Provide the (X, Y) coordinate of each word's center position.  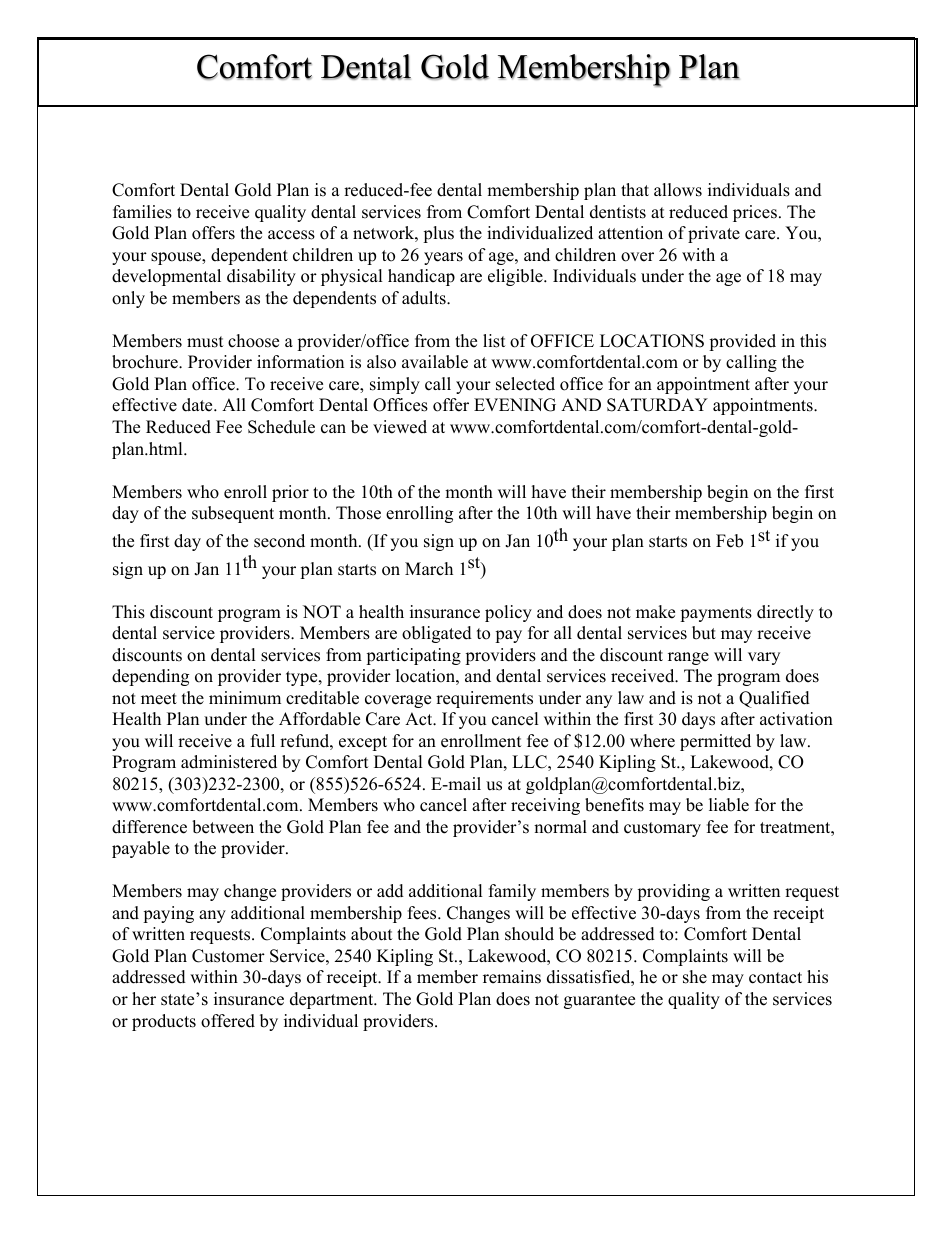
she (695, 977)
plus (438, 234)
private (714, 234)
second (279, 541)
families (142, 212)
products (164, 1022)
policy (508, 613)
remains (512, 977)
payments (716, 614)
